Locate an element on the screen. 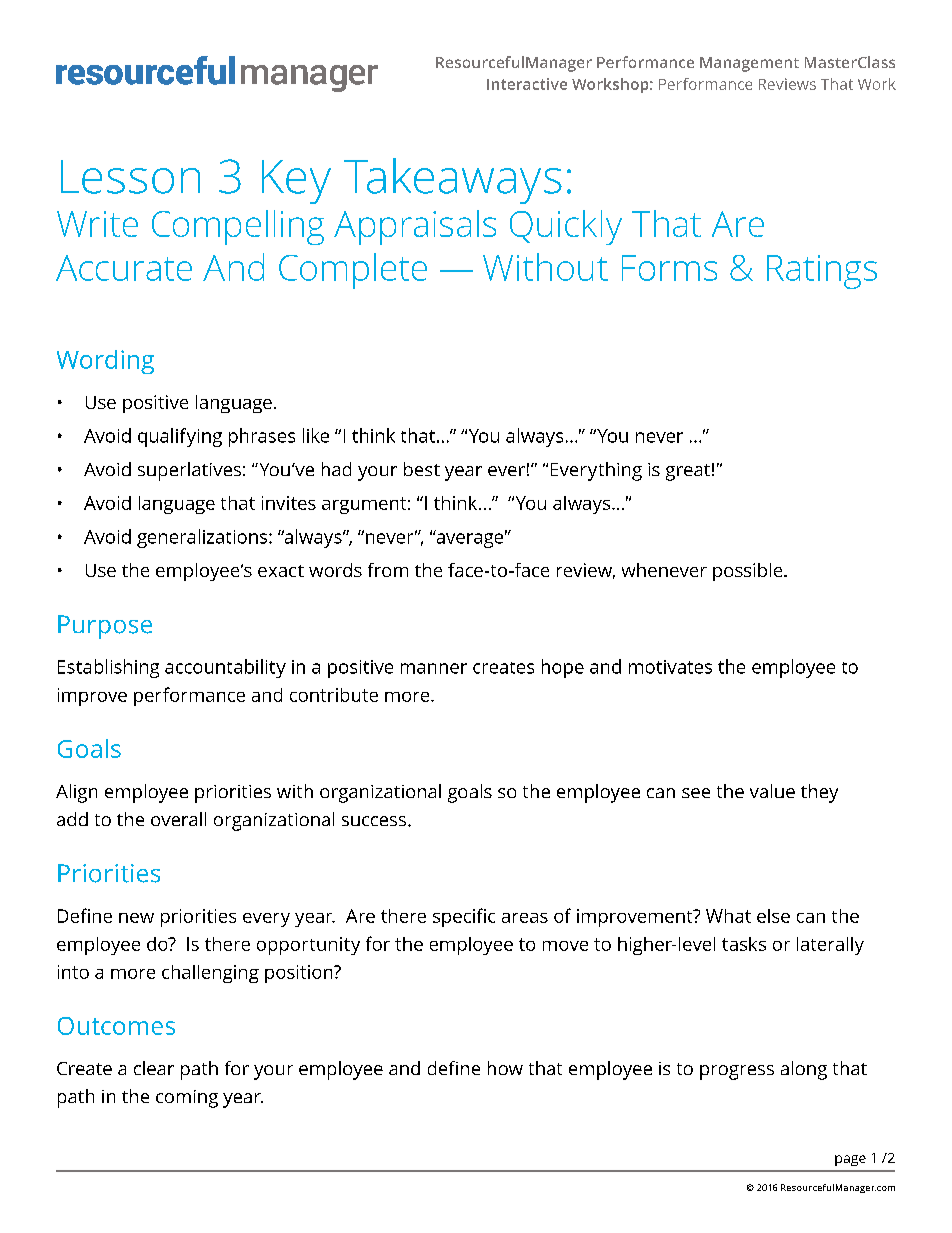 The image size is (952, 1233). coming is located at coordinates (187, 1099).
